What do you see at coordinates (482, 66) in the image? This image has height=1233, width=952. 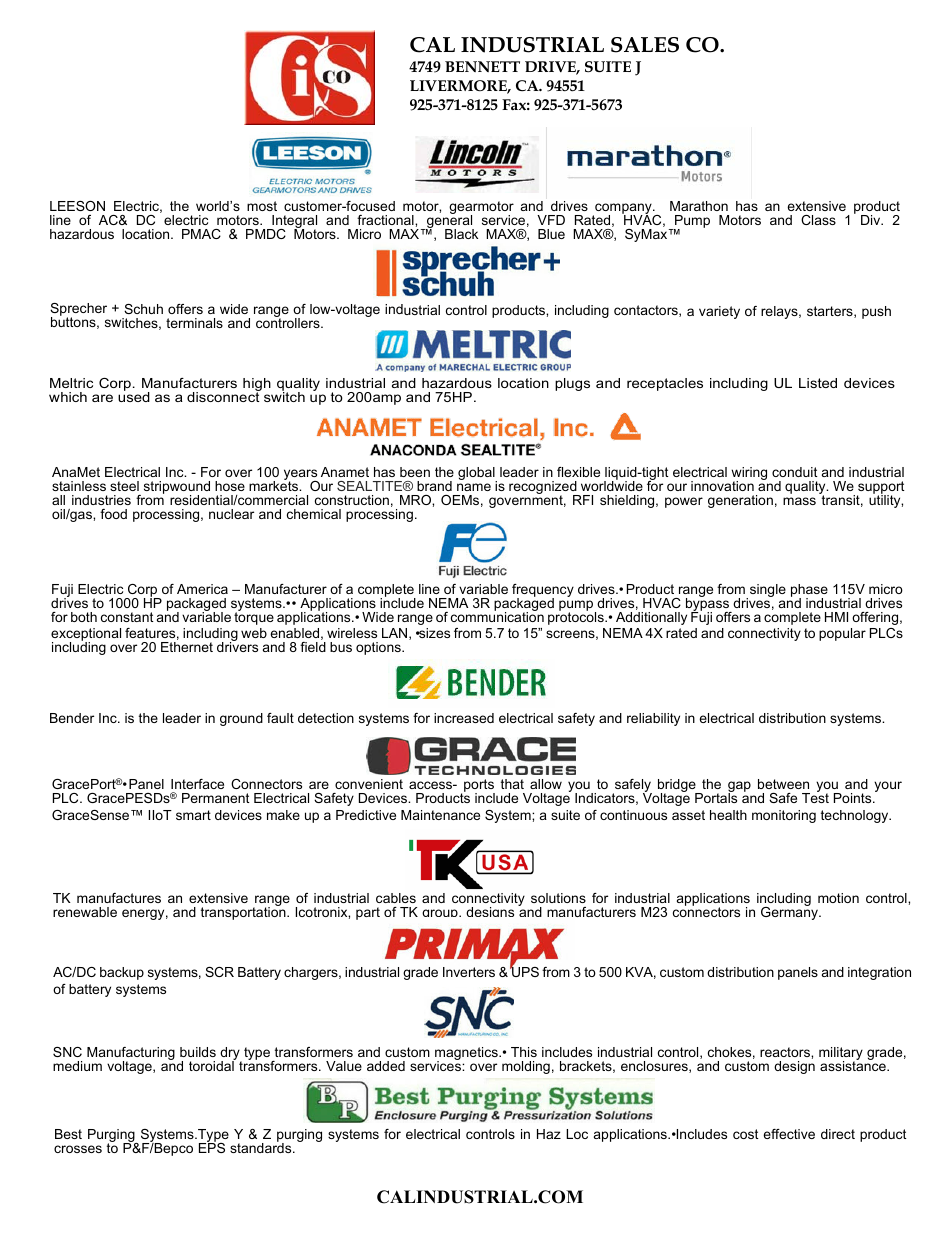 I see `BENNETT` at bounding box center [482, 66].
